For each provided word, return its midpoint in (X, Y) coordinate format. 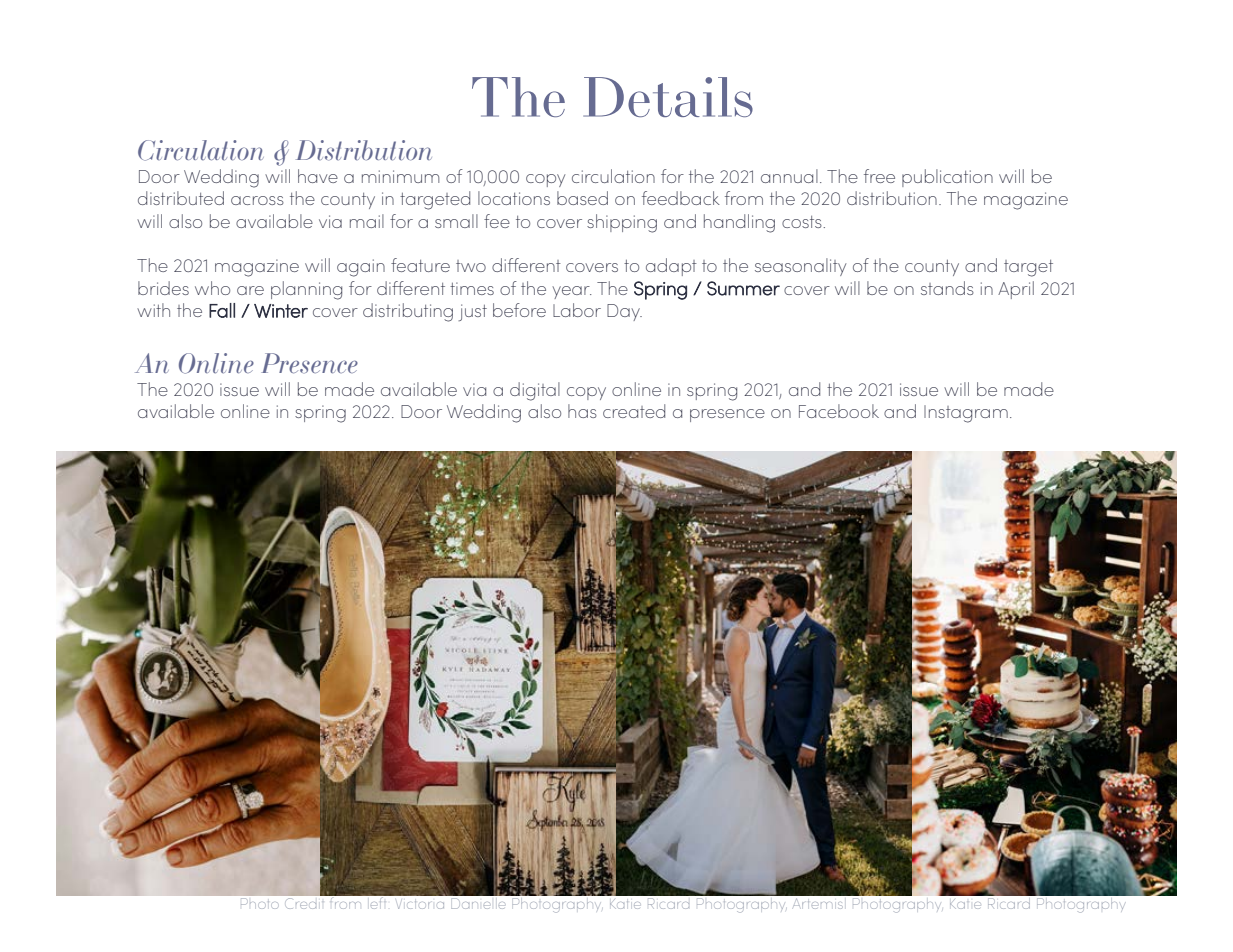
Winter (281, 311)
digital (535, 391)
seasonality (800, 267)
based (582, 198)
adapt (671, 267)
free (879, 176)
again (361, 268)
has (582, 411)
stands (947, 288)
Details (668, 97)
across (257, 200)
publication (947, 178)
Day (624, 312)
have (318, 176)
